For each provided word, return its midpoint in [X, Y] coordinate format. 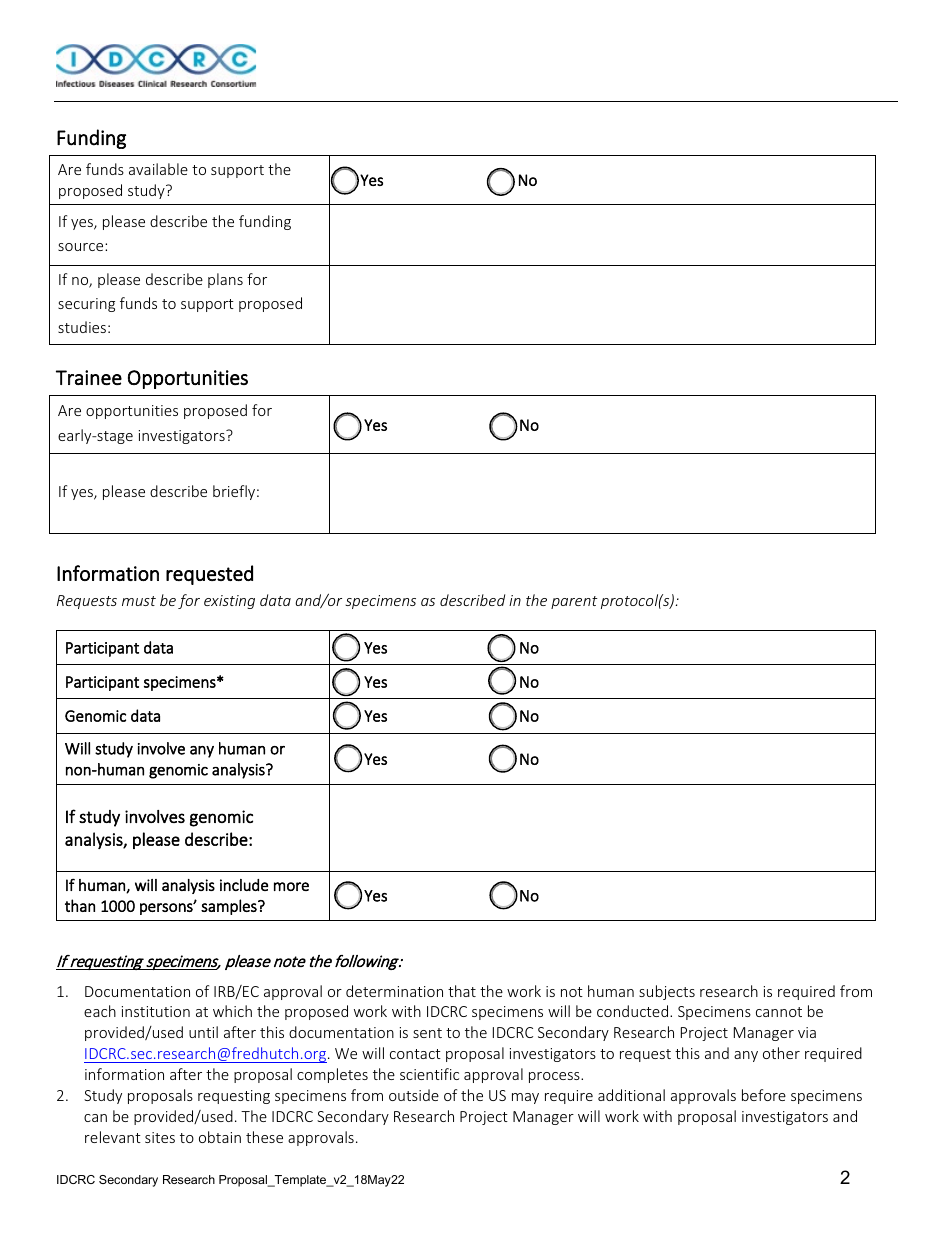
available [158, 169]
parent [574, 602]
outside [414, 1095]
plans [225, 280]
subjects [667, 992]
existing [229, 602]
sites [160, 1137]
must [139, 601]
